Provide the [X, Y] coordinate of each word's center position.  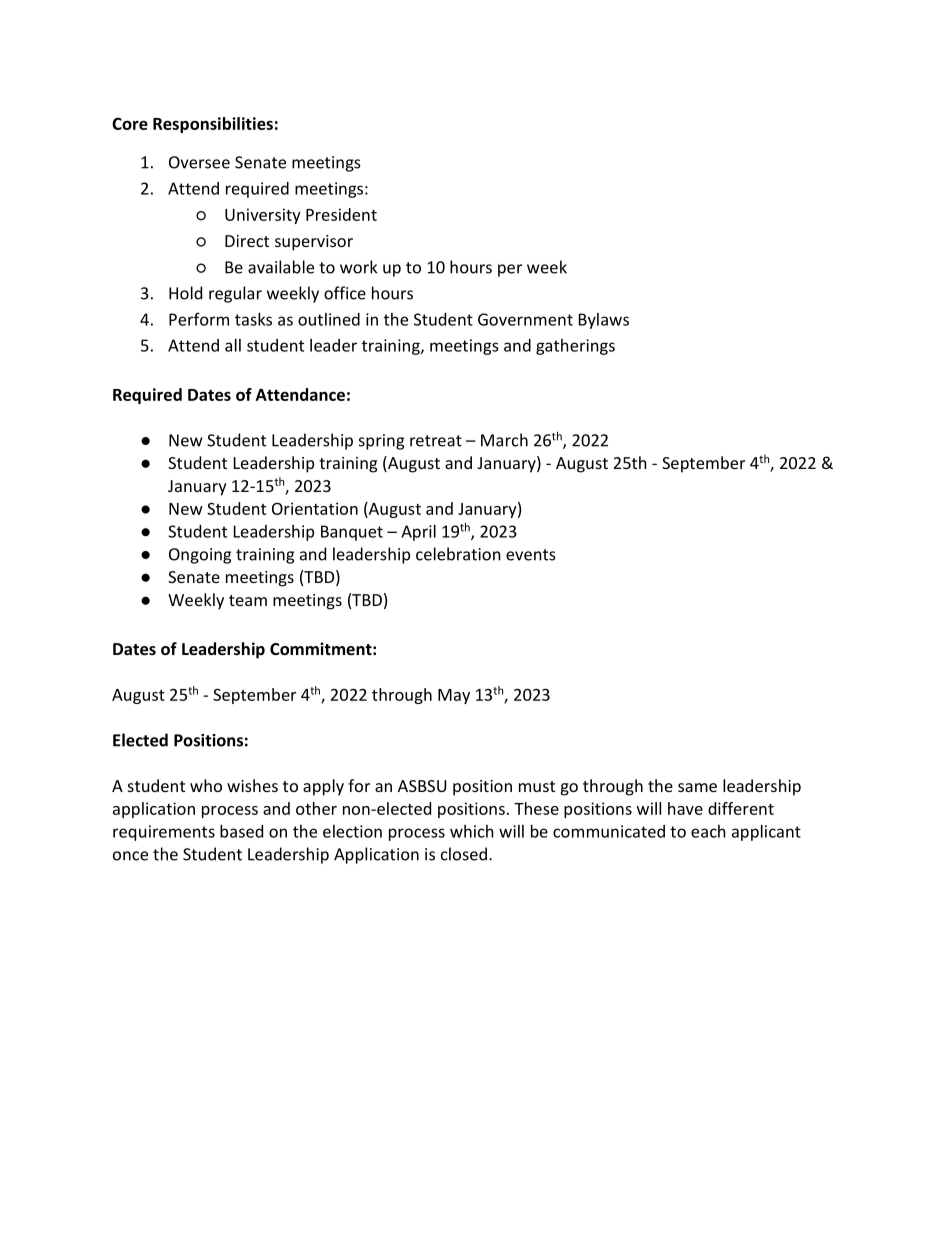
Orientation [315, 508]
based [241, 831]
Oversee [199, 162]
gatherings [575, 347]
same [697, 787]
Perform [199, 319]
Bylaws [604, 321]
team [248, 600]
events [531, 555]
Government [525, 319]
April [418, 533]
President [341, 214]
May [454, 696]
